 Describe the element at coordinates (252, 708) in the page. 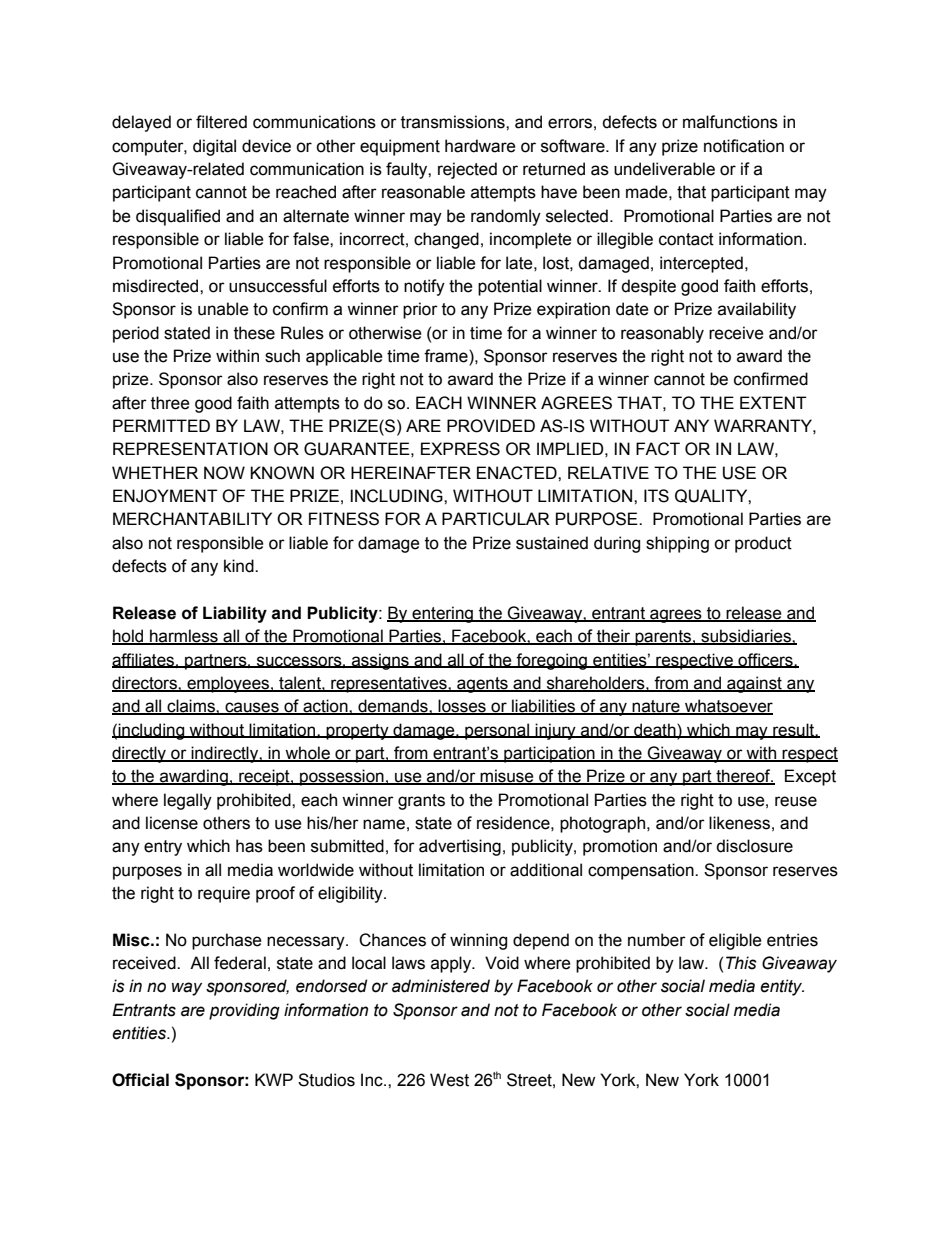

I see `causes` at that location.
